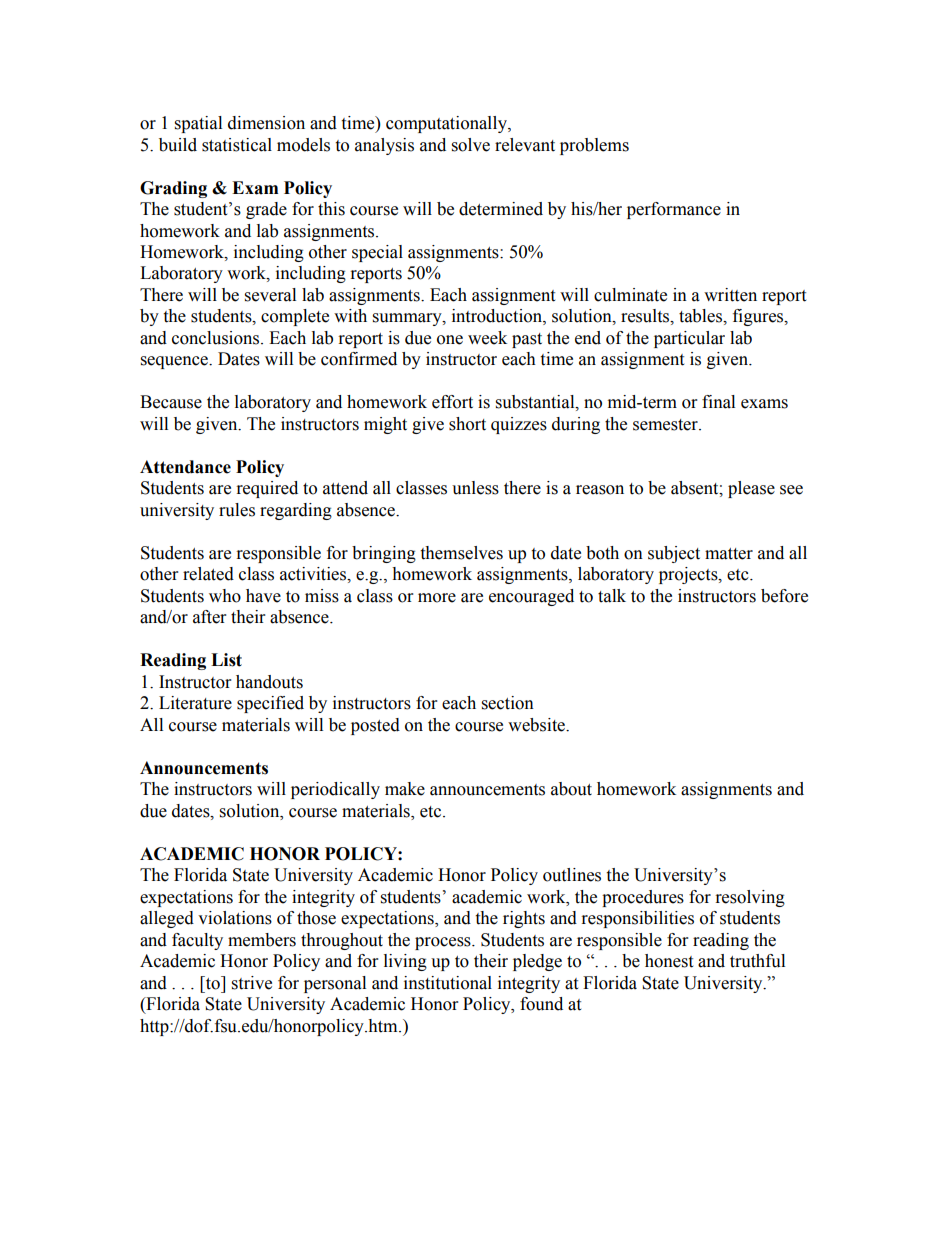 The image size is (952, 1233). I want to click on performance, so click(674, 210).
